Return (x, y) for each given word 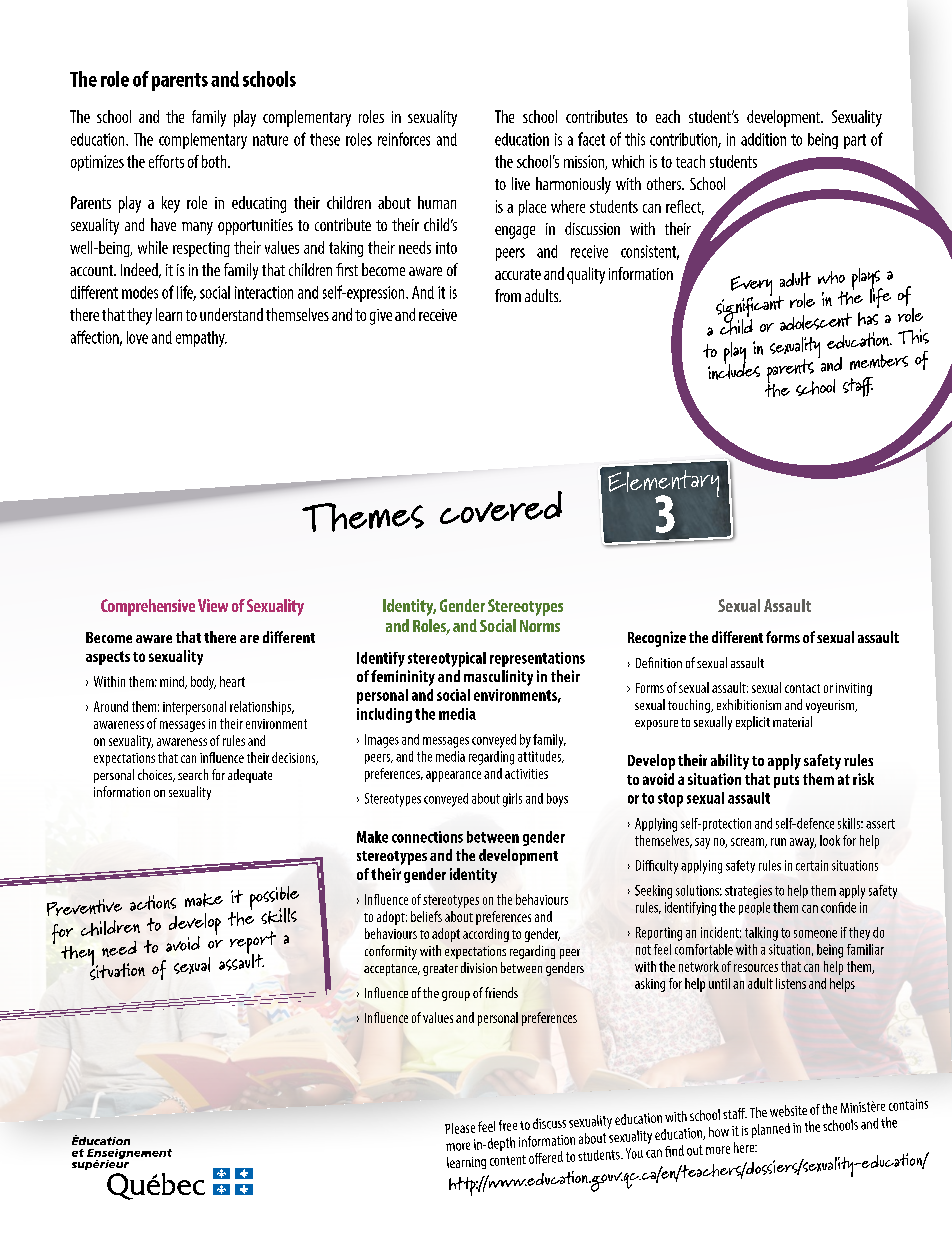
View (213, 605)
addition (763, 139)
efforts (166, 161)
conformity (391, 952)
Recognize (657, 639)
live (521, 183)
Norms (540, 626)
